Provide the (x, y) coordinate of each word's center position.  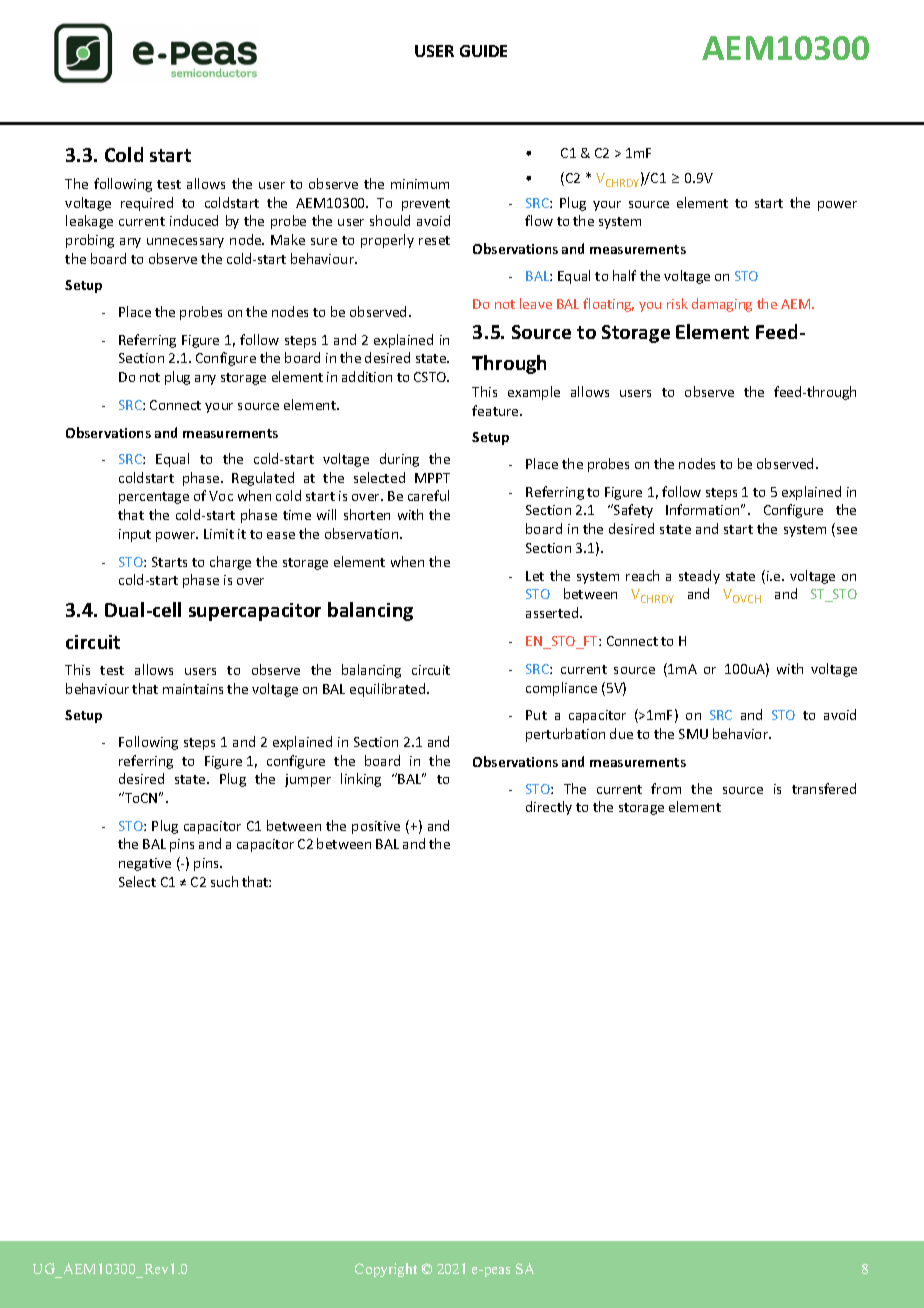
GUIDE (483, 51)
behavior (742, 733)
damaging (722, 305)
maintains (193, 689)
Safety (632, 511)
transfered (824, 788)
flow (539, 220)
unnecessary (185, 243)
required (147, 204)
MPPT (432, 478)
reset (434, 240)
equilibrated (389, 690)
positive (376, 827)
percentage (154, 498)
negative (145, 864)
